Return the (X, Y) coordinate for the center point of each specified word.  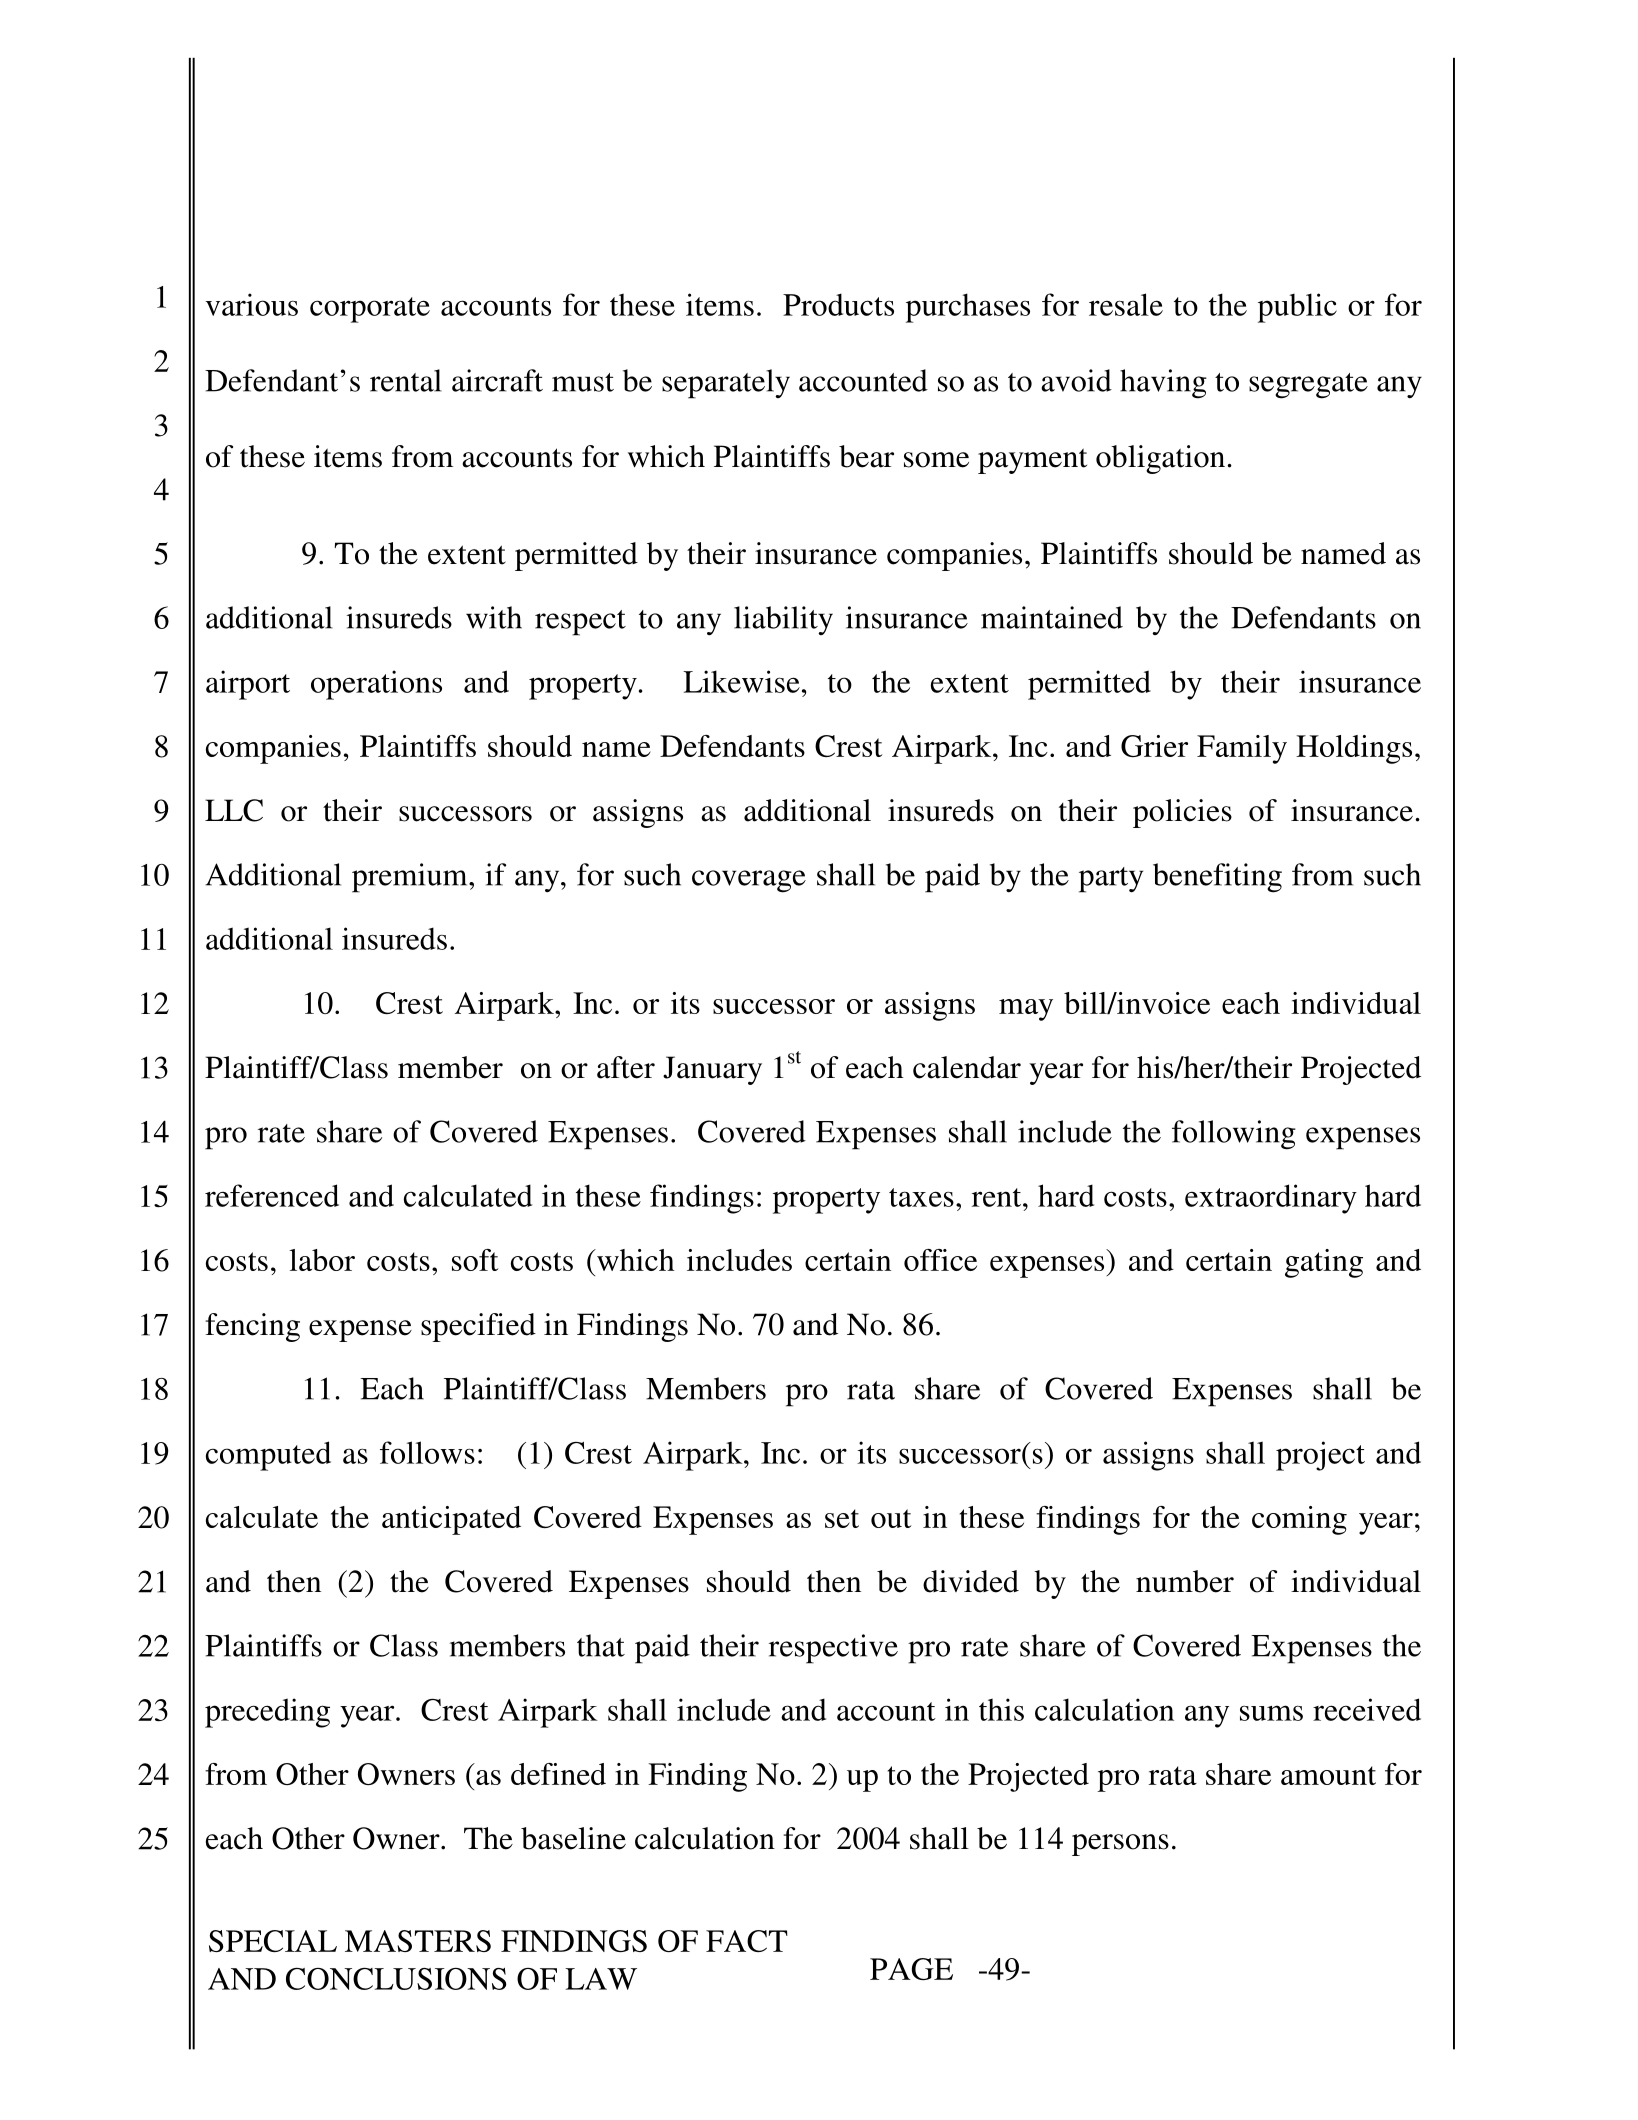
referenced (272, 1195)
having (1163, 384)
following (1234, 1135)
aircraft (497, 380)
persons (1120, 1845)
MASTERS (418, 1941)
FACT (747, 1941)
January (712, 1070)
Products (838, 304)
